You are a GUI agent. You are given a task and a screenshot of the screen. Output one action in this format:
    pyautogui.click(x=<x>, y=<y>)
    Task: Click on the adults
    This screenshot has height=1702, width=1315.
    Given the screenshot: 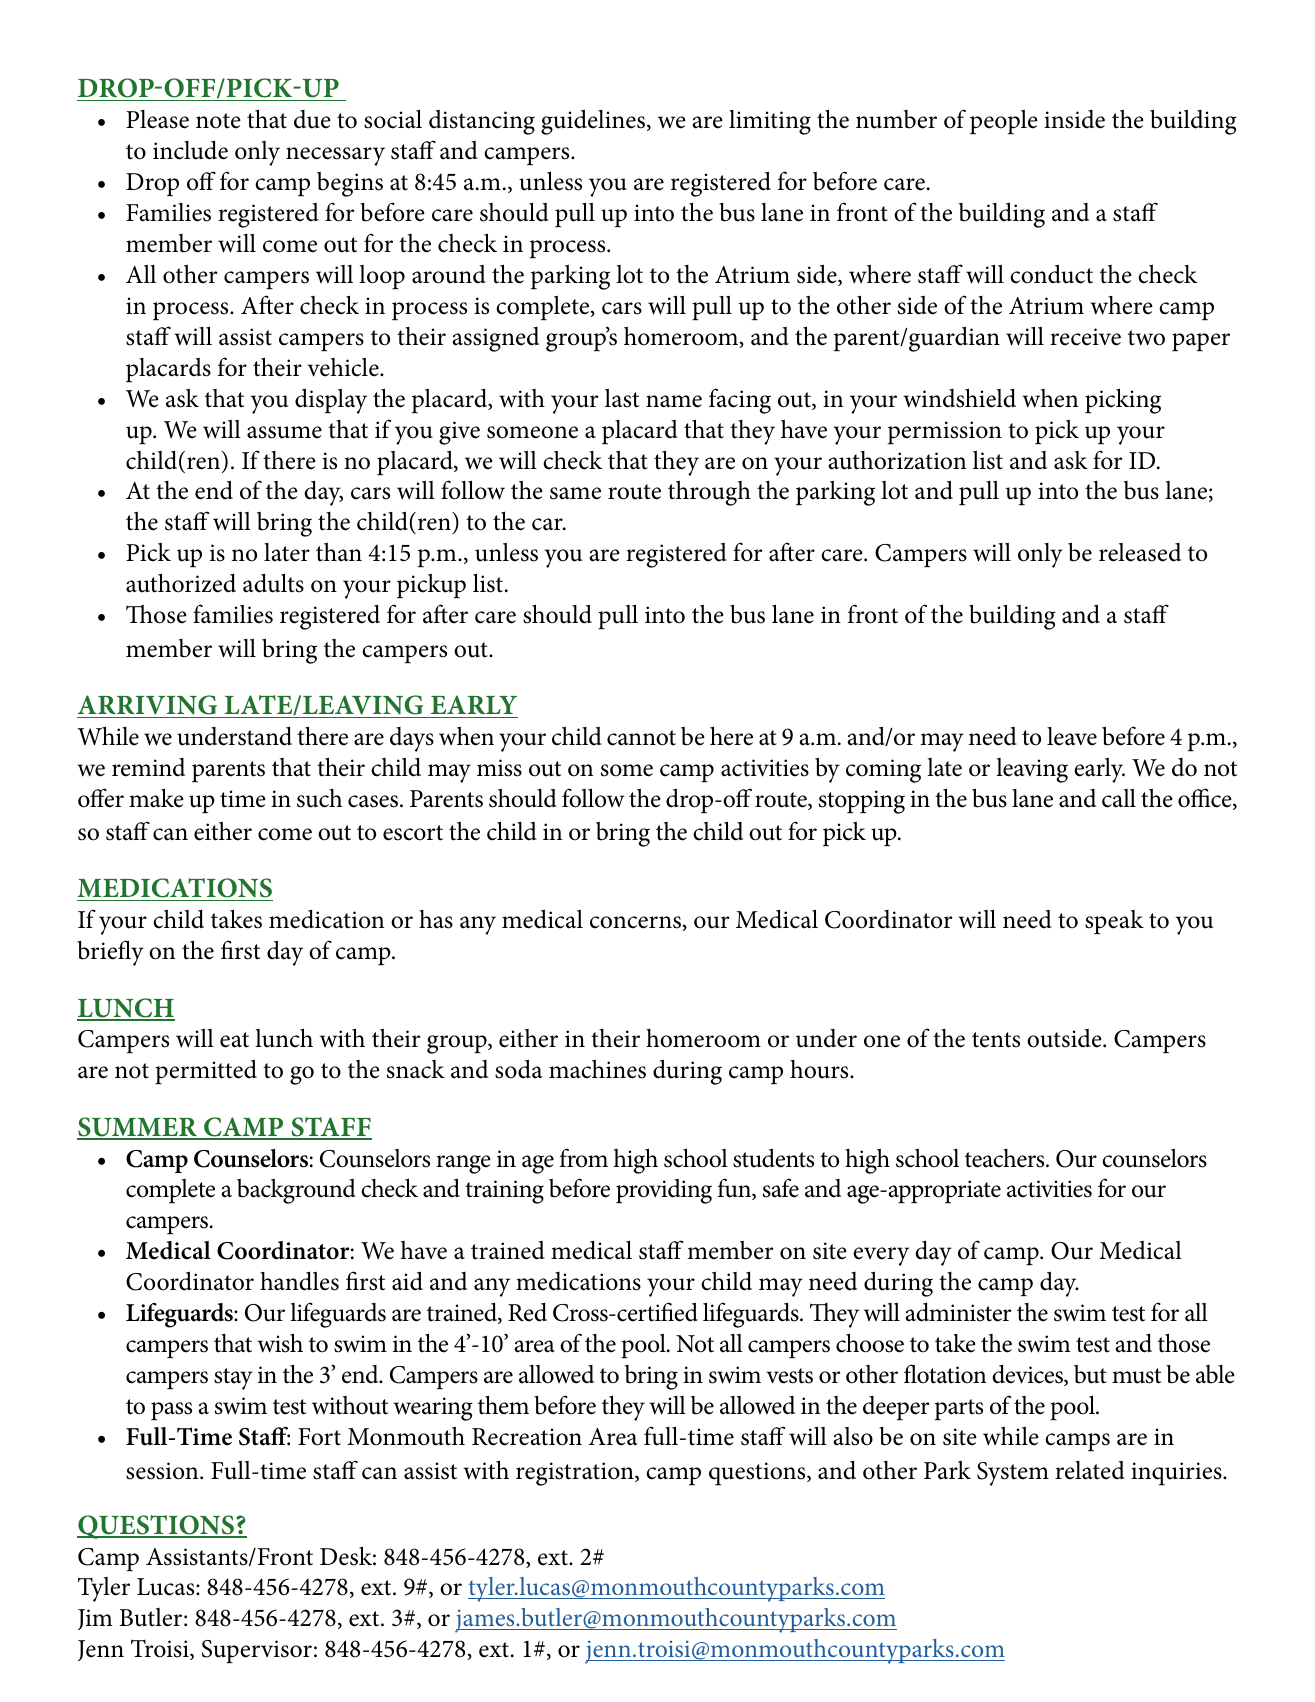 What is the action you would take?
    pyautogui.click(x=273, y=583)
